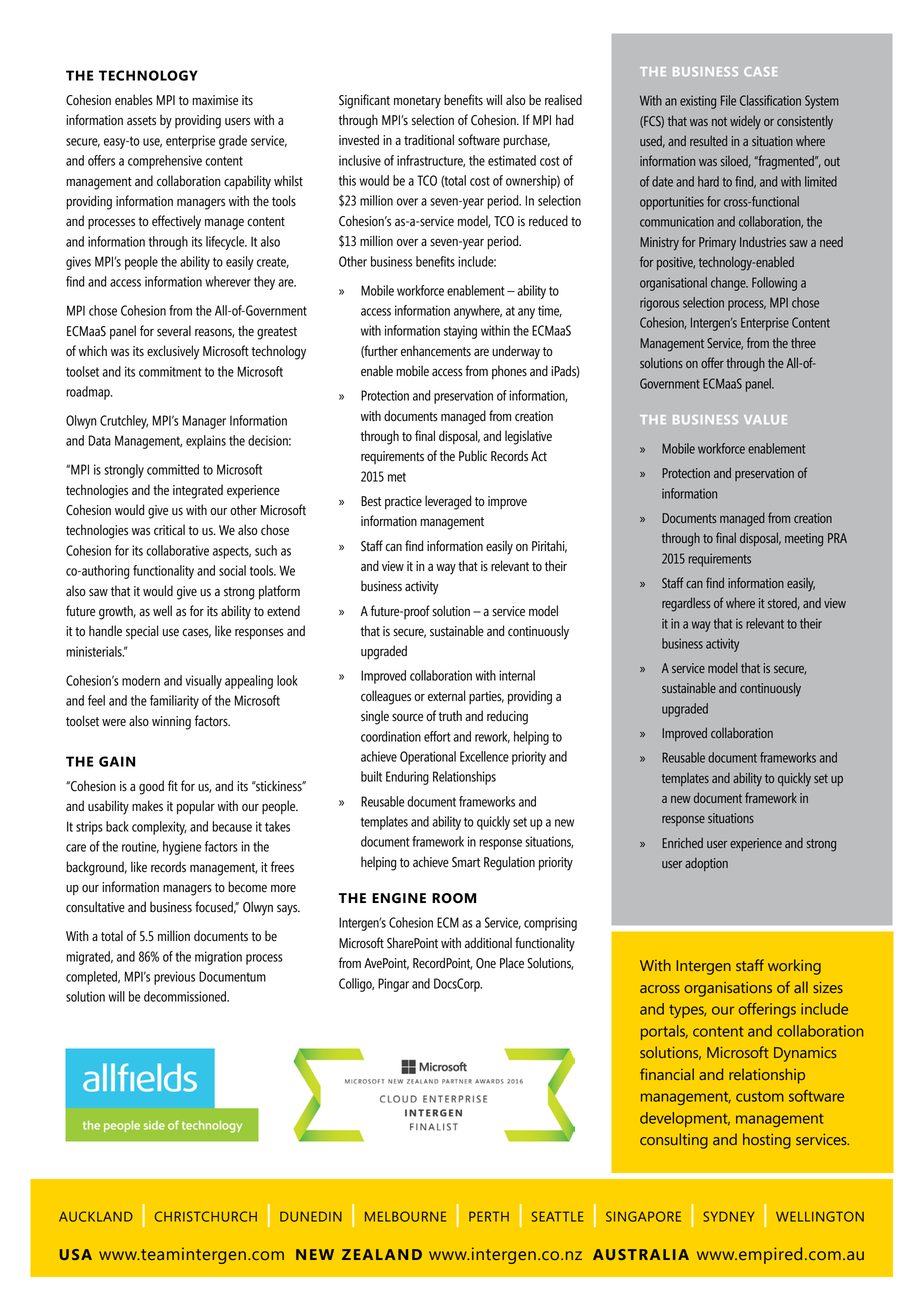 This image has width=924, height=1308. What do you see at coordinates (446, 695) in the image?
I see `external` at bounding box center [446, 695].
